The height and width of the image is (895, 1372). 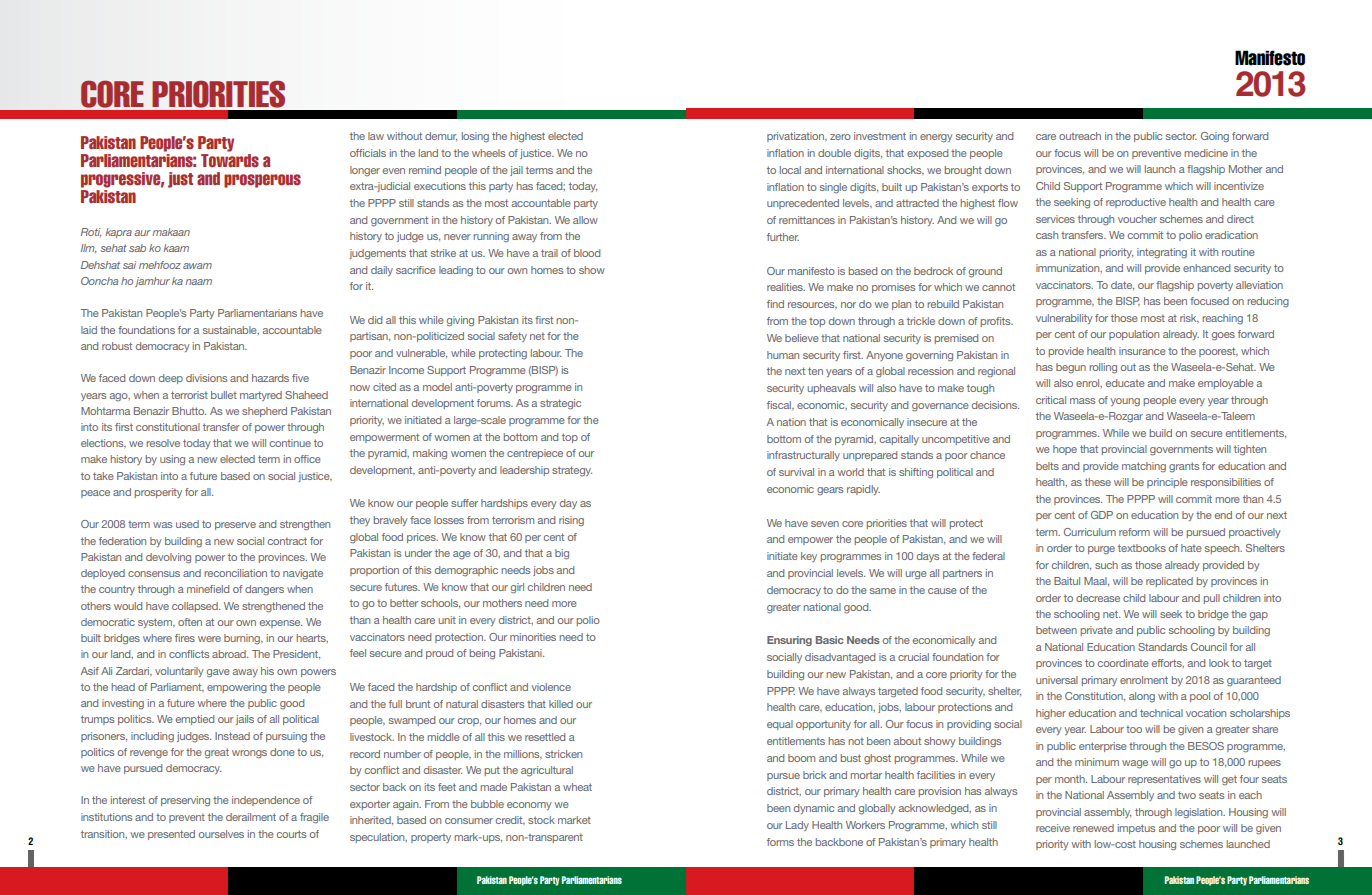 I want to click on population, so click(x=1134, y=335).
